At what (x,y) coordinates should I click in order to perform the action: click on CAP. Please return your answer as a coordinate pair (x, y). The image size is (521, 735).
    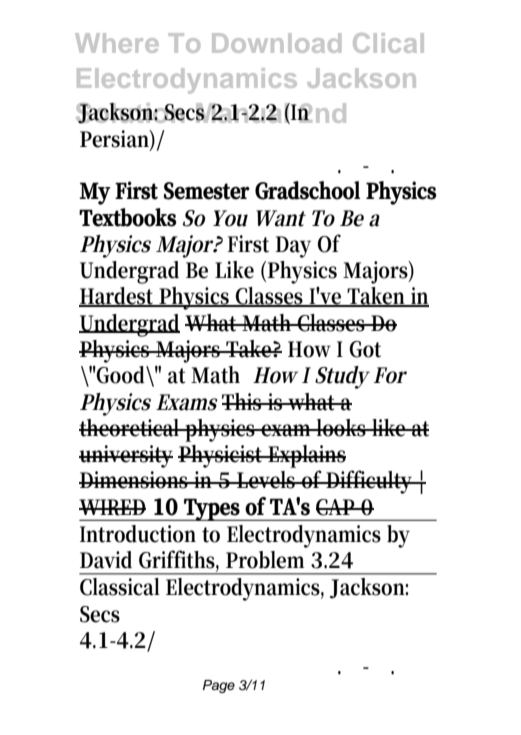
    Looking at the image, I should click on (337, 507).
